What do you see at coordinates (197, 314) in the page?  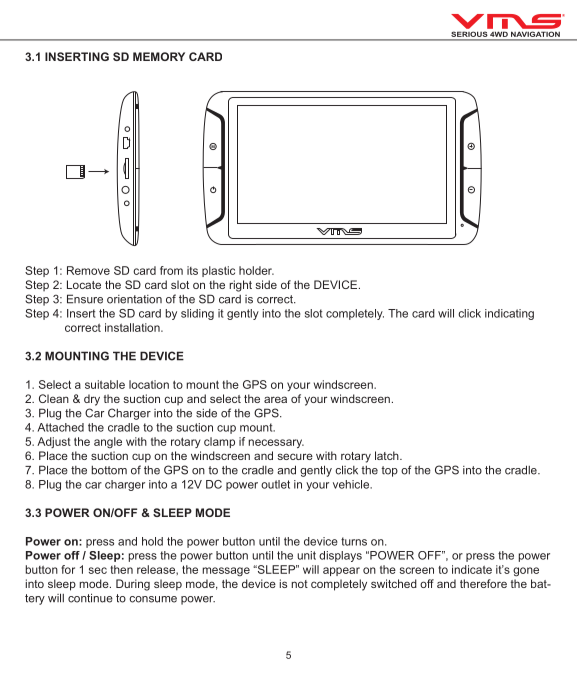 I see `sliding` at bounding box center [197, 314].
